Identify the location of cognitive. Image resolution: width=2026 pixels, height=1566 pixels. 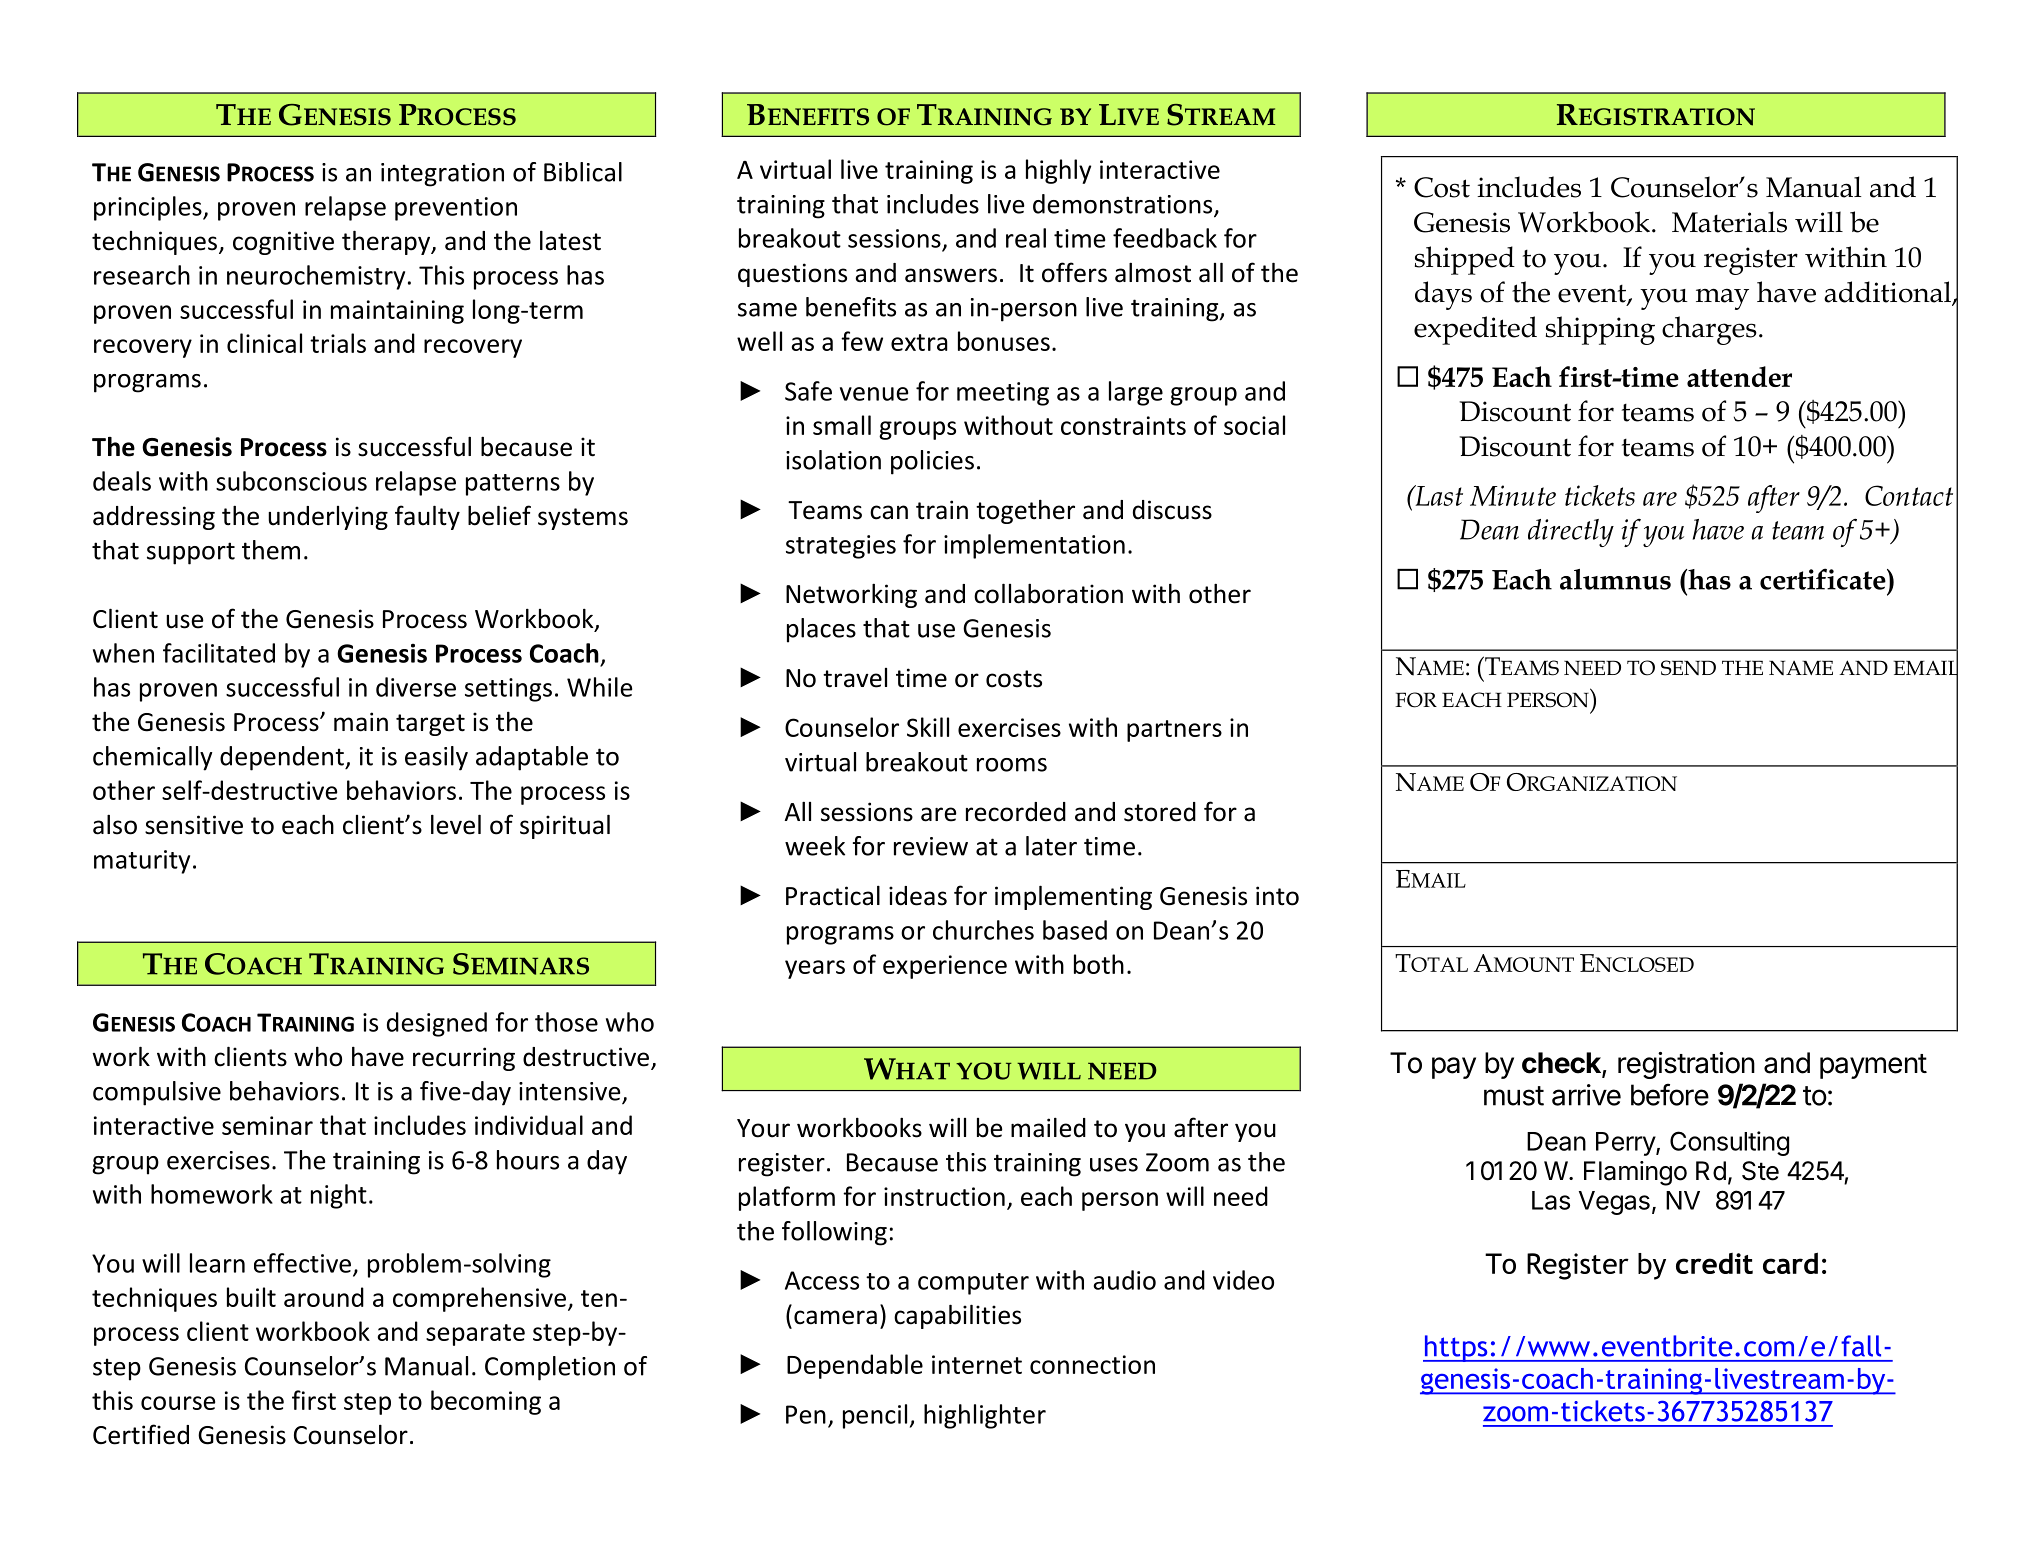
(283, 243).
